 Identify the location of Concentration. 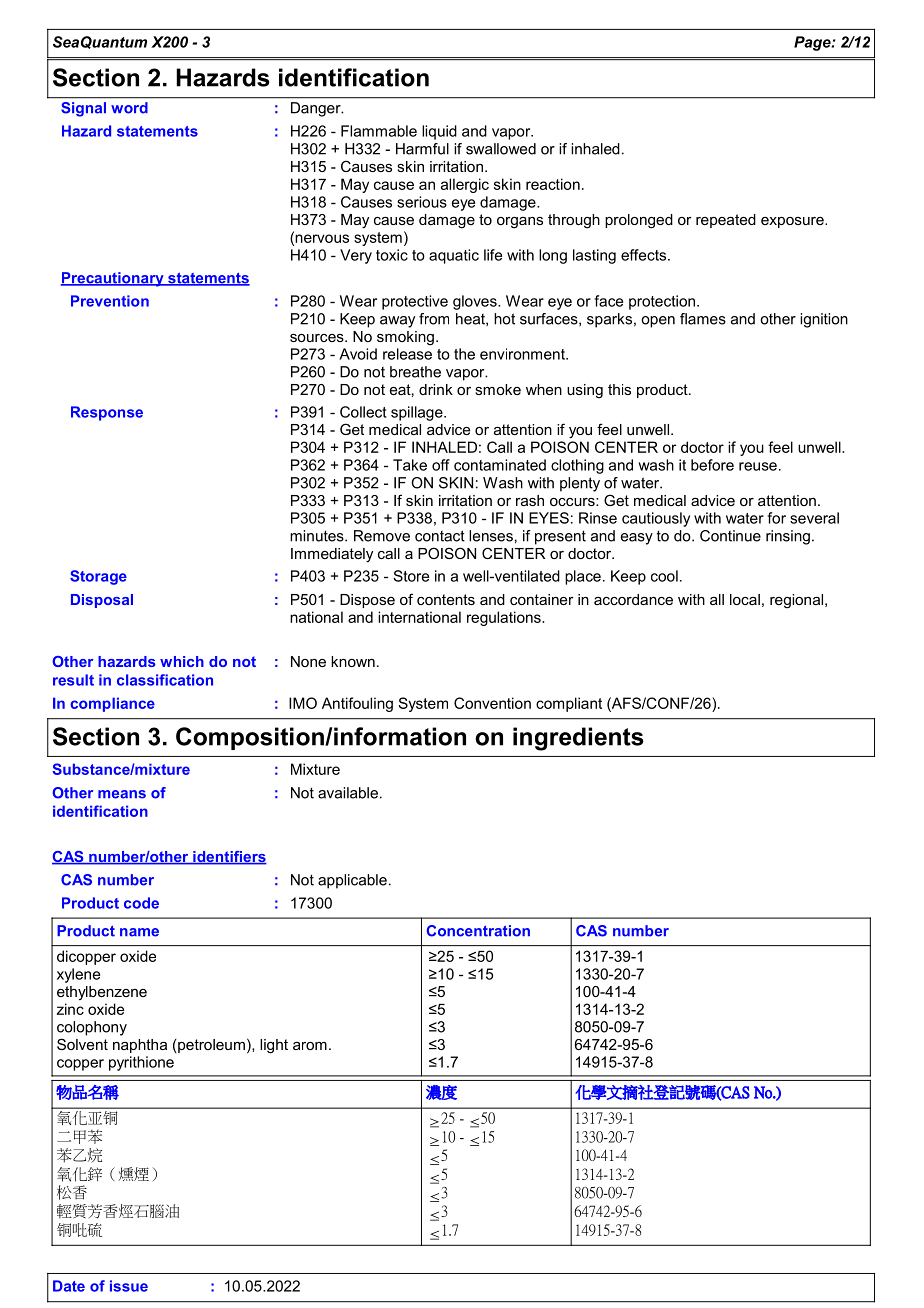
(478, 931).
